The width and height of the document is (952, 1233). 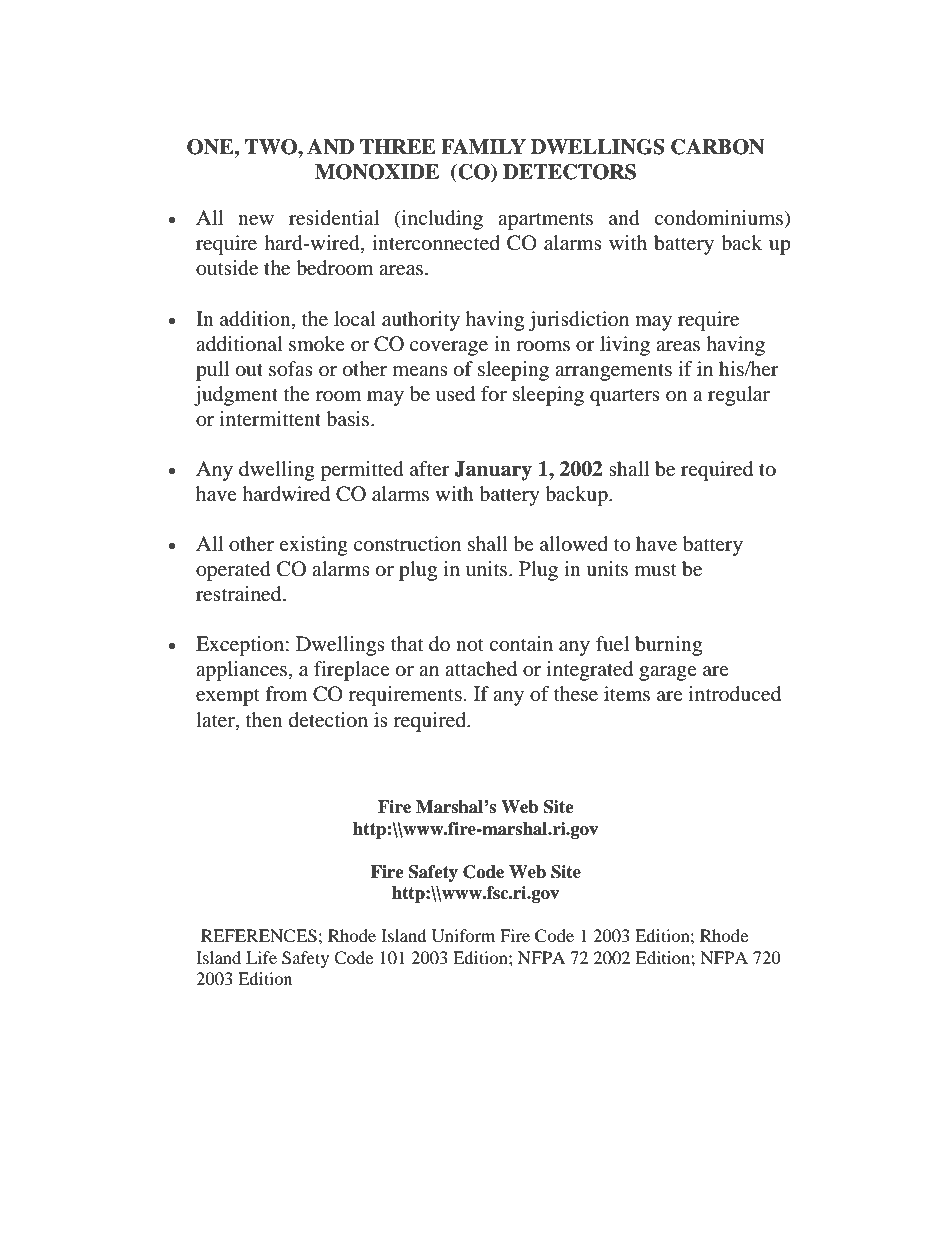 What do you see at coordinates (463, 936) in the document?
I see `Uniform` at bounding box center [463, 936].
